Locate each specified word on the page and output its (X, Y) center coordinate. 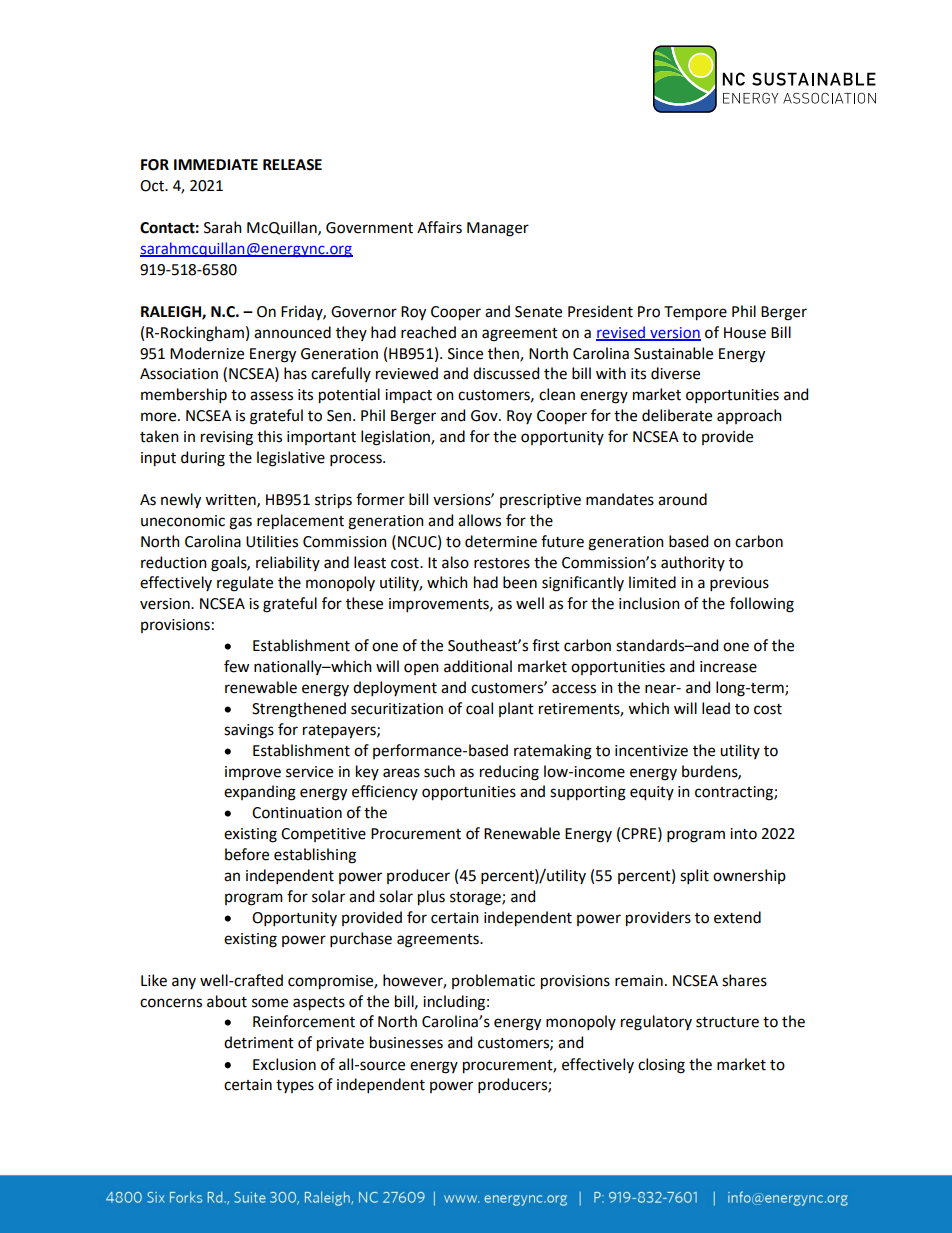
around (682, 499)
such (439, 771)
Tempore (695, 313)
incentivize (651, 751)
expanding (260, 793)
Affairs (439, 227)
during (203, 459)
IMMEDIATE (216, 164)
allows (479, 520)
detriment (259, 1042)
